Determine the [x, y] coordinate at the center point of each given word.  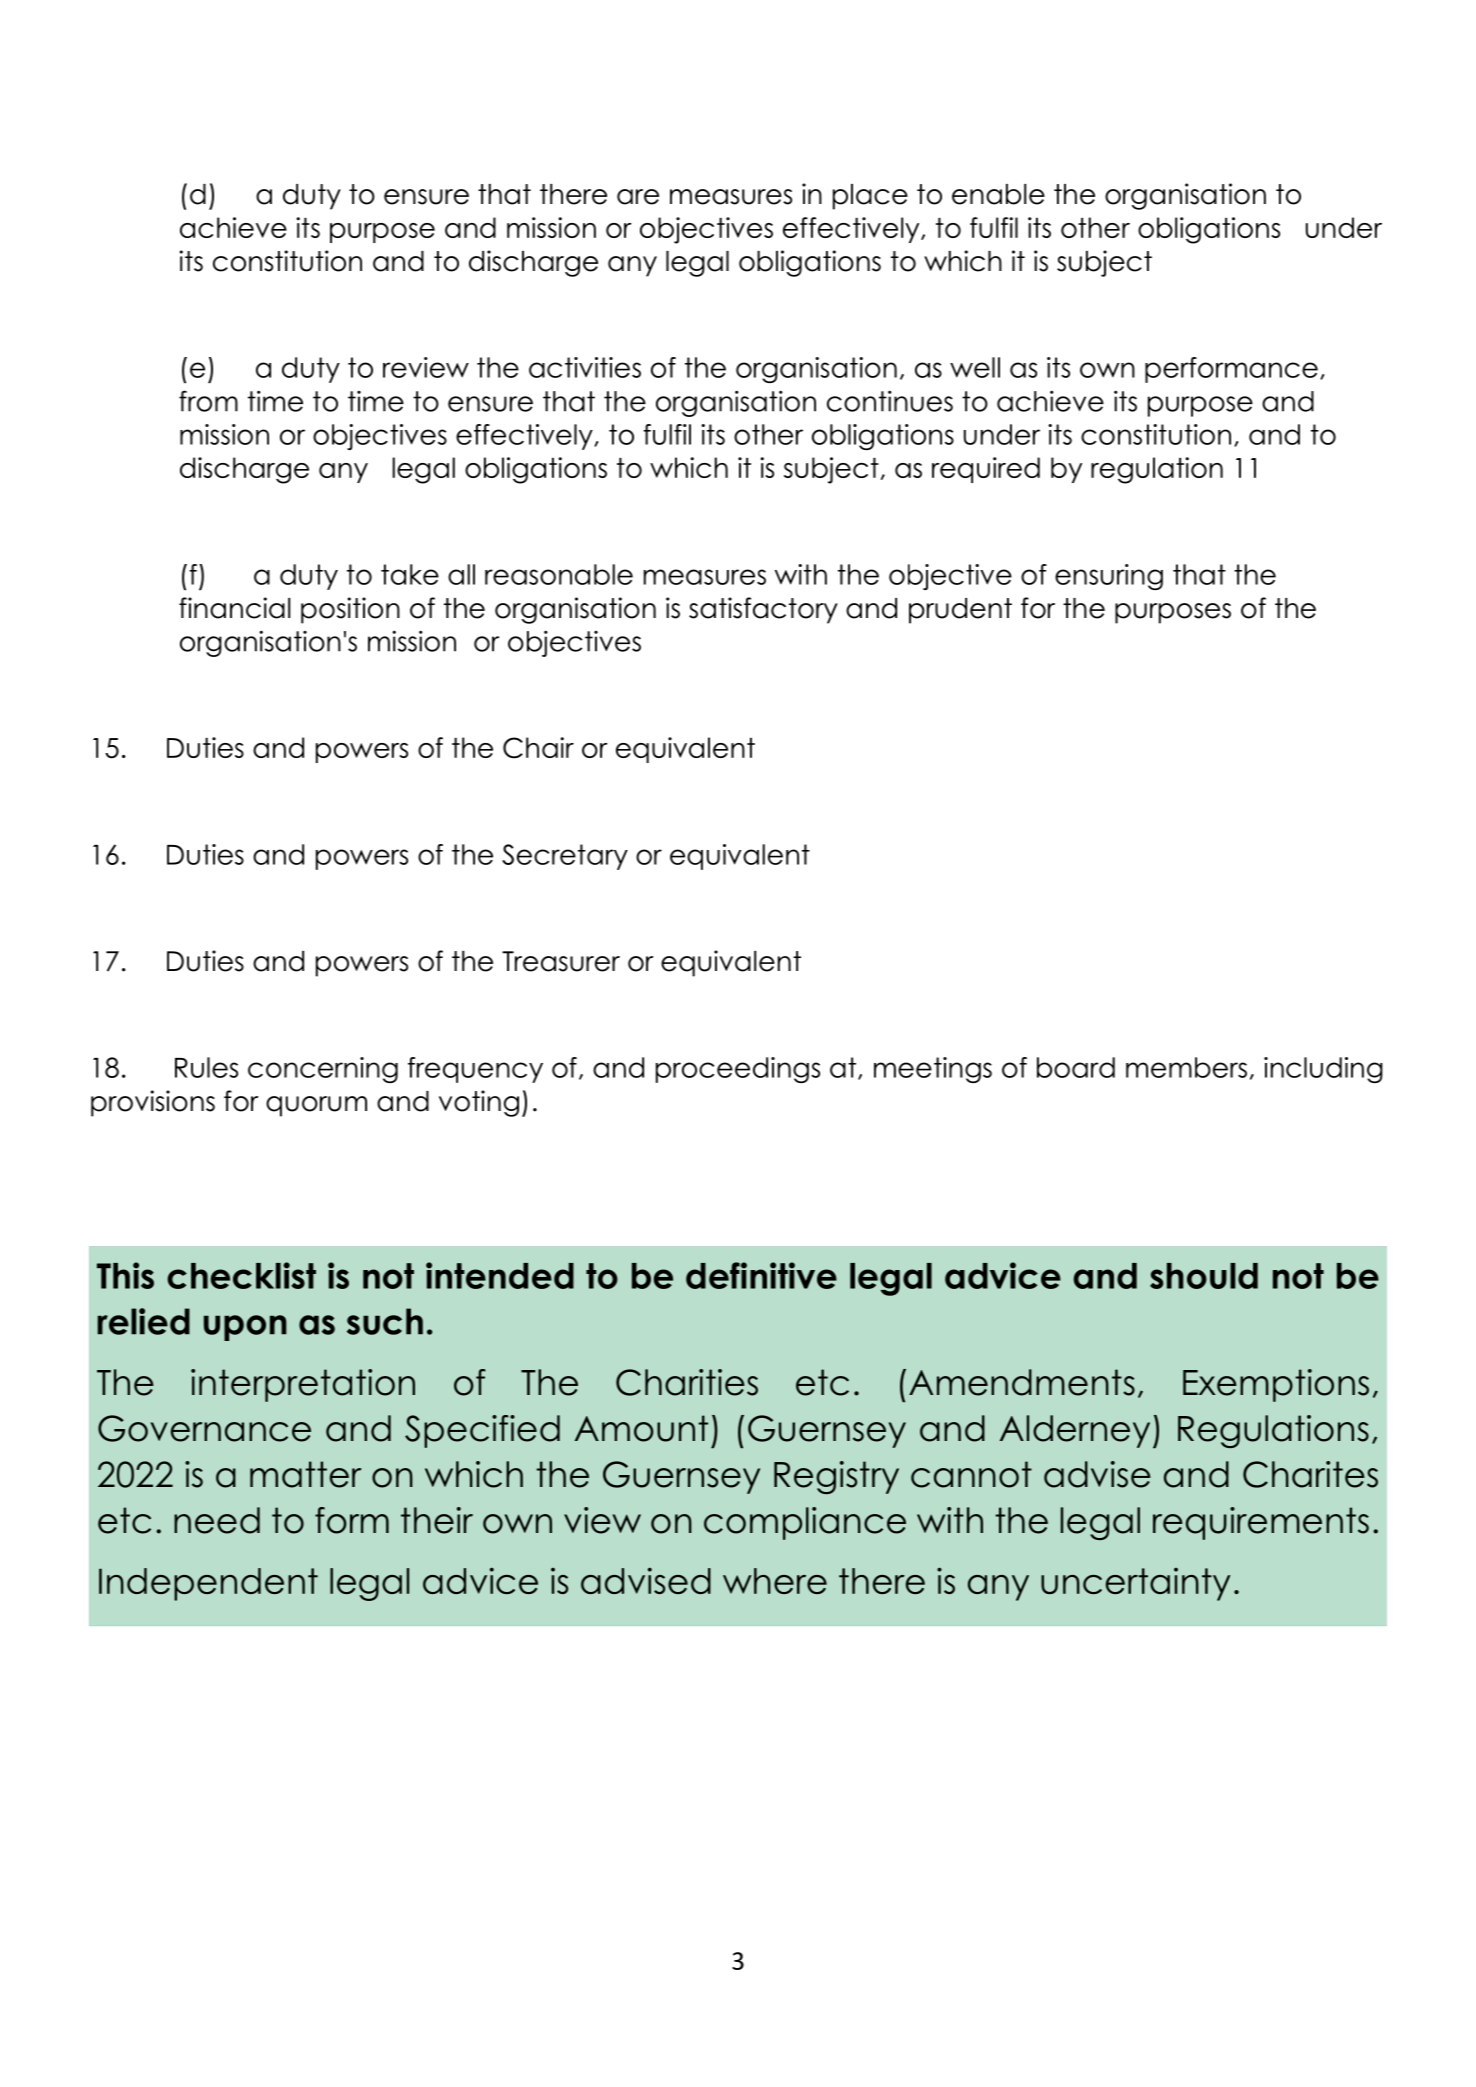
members [1186, 1067]
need [217, 1520]
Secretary [565, 857]
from [208, 401]
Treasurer [561, 961]
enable [998, 194]
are [638, 197]
